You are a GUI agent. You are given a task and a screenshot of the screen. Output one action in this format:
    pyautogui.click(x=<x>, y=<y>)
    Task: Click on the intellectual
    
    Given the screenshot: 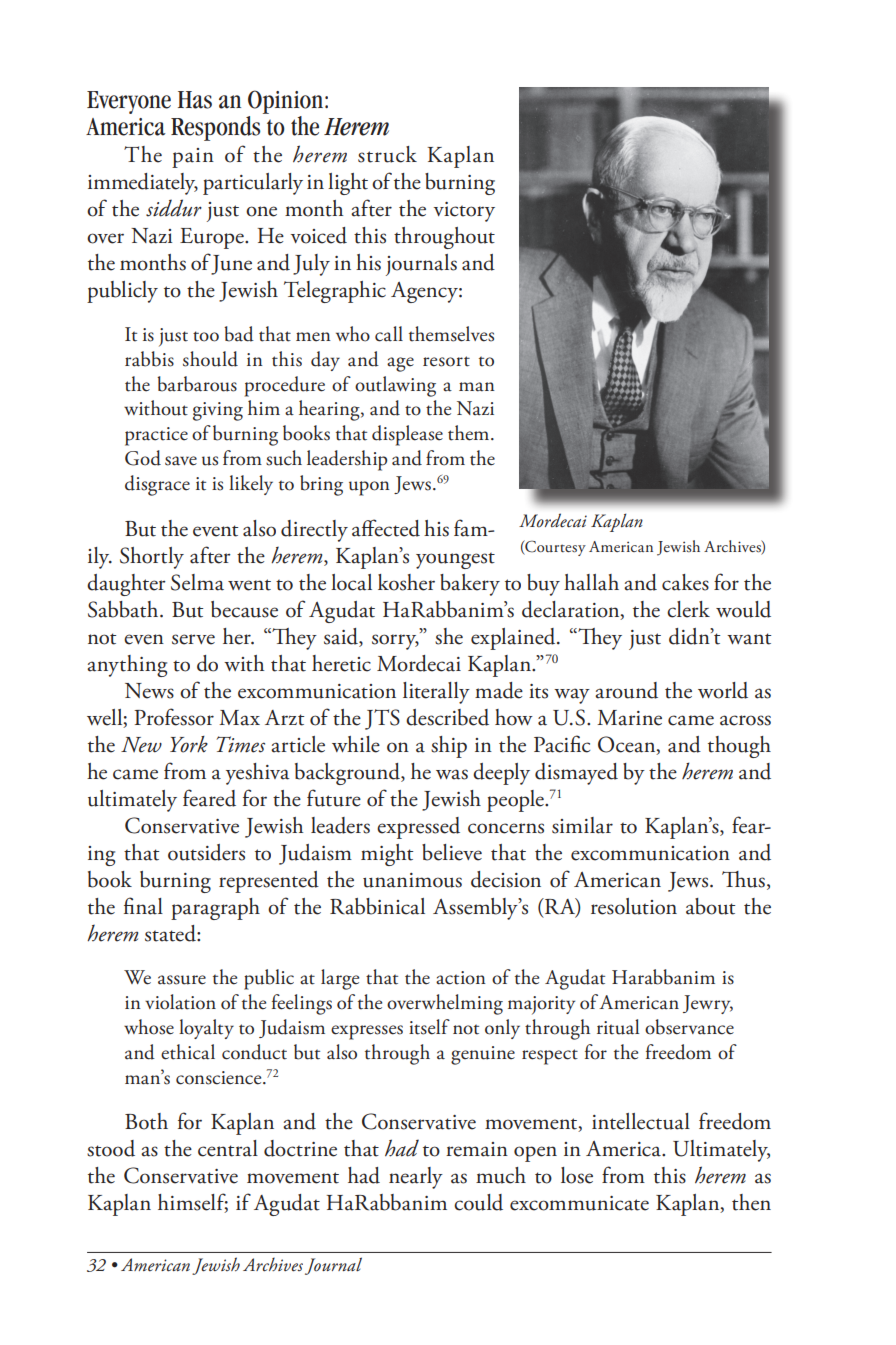 What is the action you would take?
    pyautogui.click(x=641, y=1121)
